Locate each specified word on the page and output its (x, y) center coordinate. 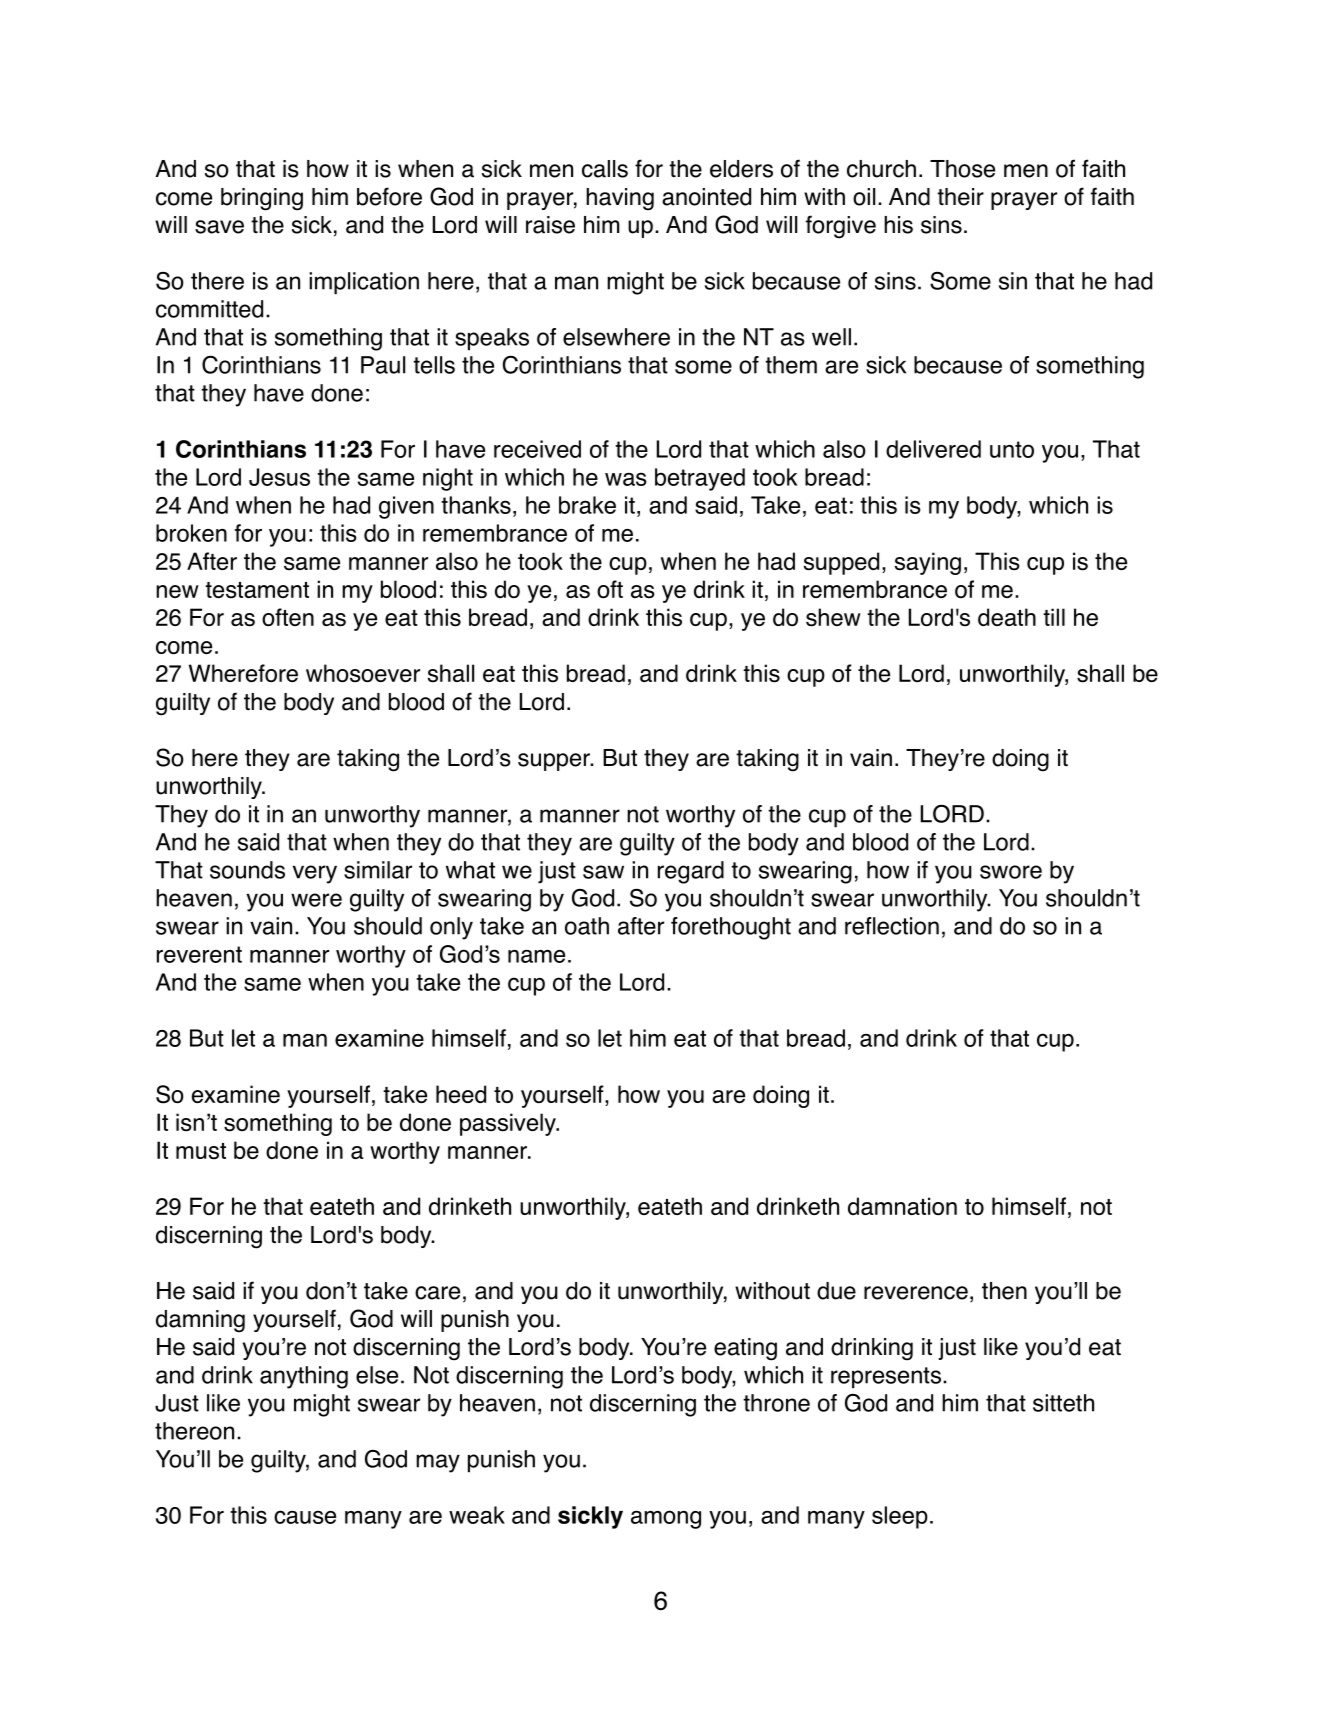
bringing (262, 199)
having (620, 199)
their (960, 197)
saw (603, 872)
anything (304, 1377)
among (666, 1519)
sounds (247, 870)
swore (1011, 872)
